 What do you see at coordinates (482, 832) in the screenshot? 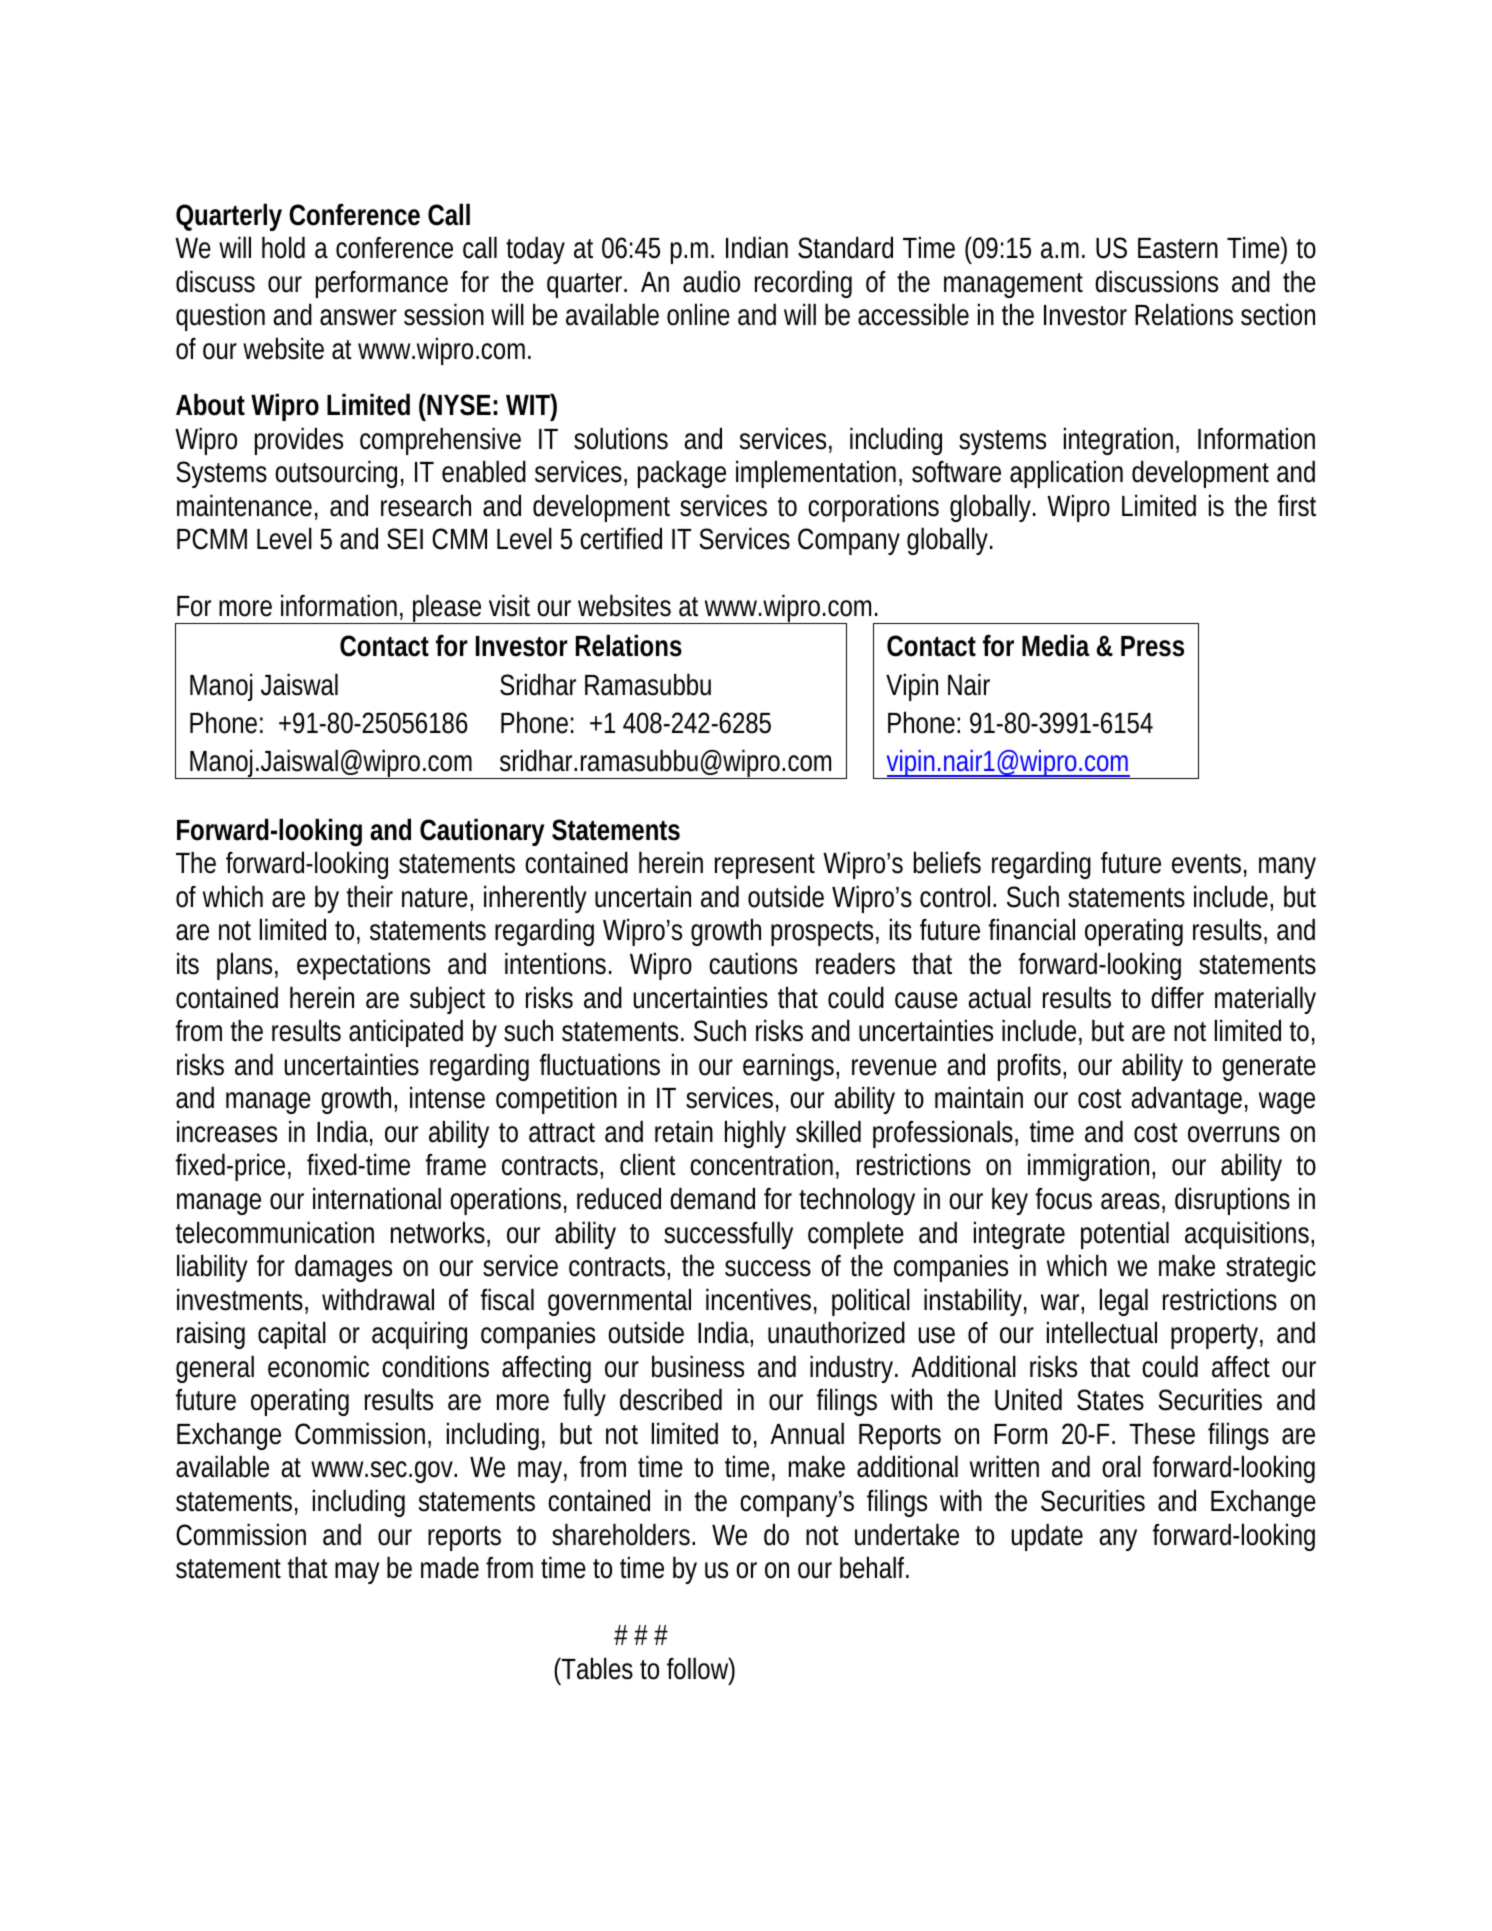
I see `Cautionary` at bounding box center [482, 832].
